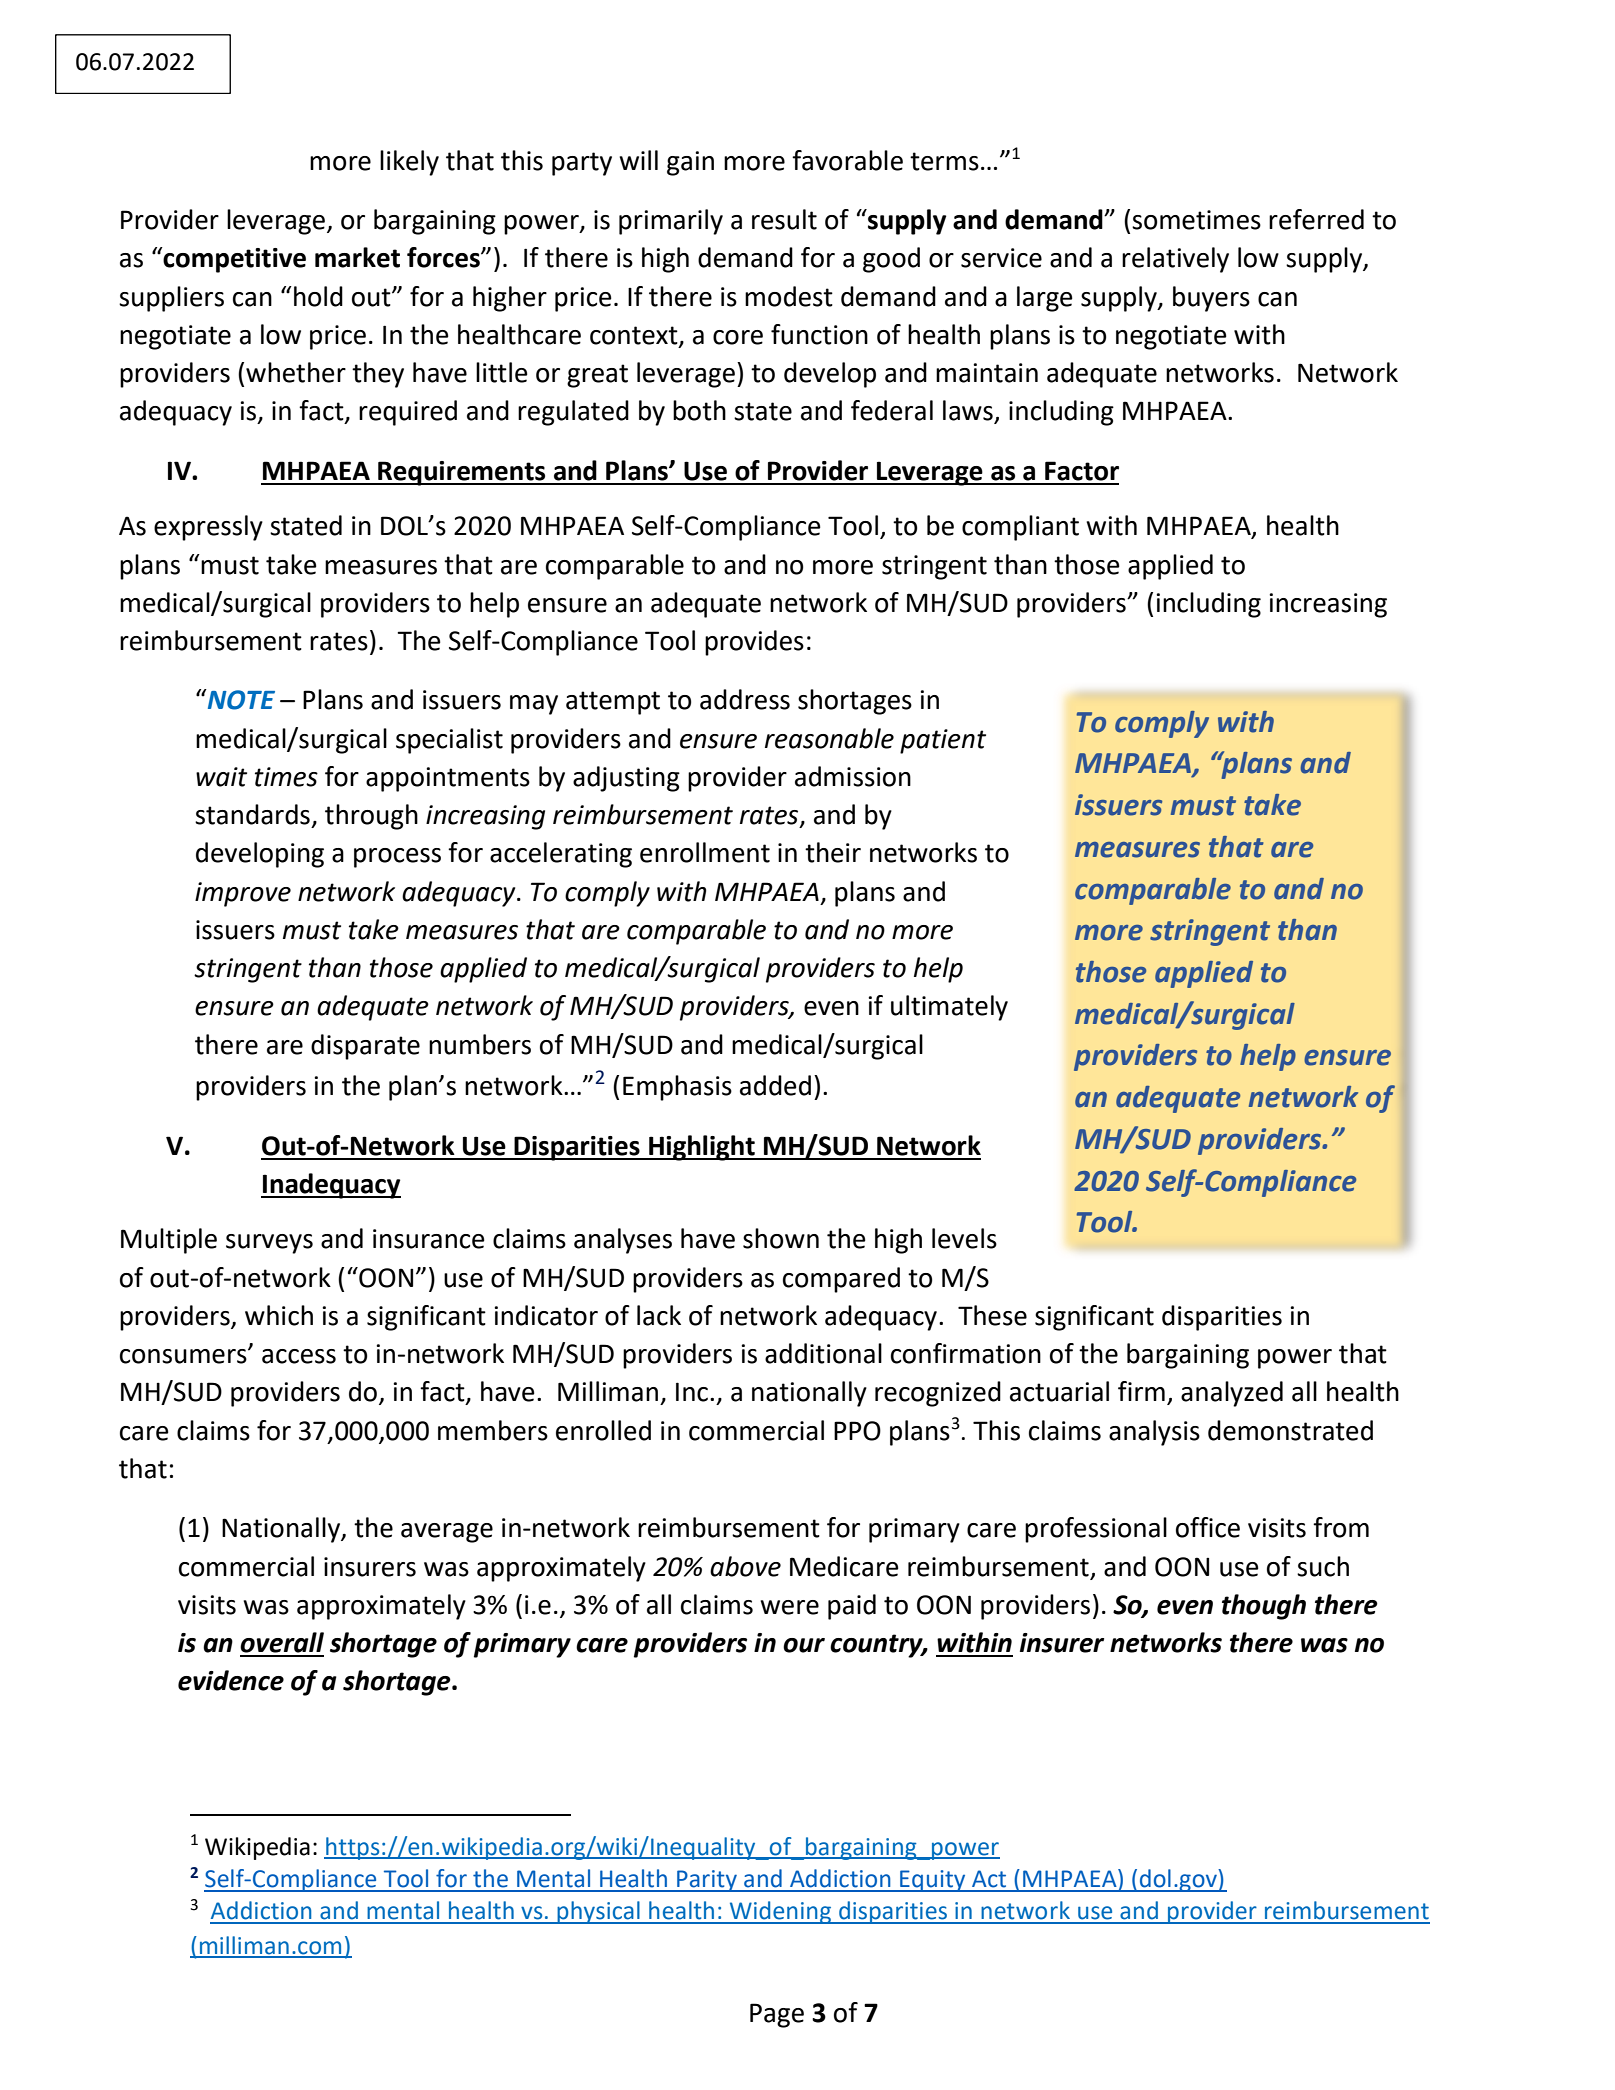  What do you see at coordinates (1264, 1607) in the document?
I see `though` at bounding box center [1264, 1607].
